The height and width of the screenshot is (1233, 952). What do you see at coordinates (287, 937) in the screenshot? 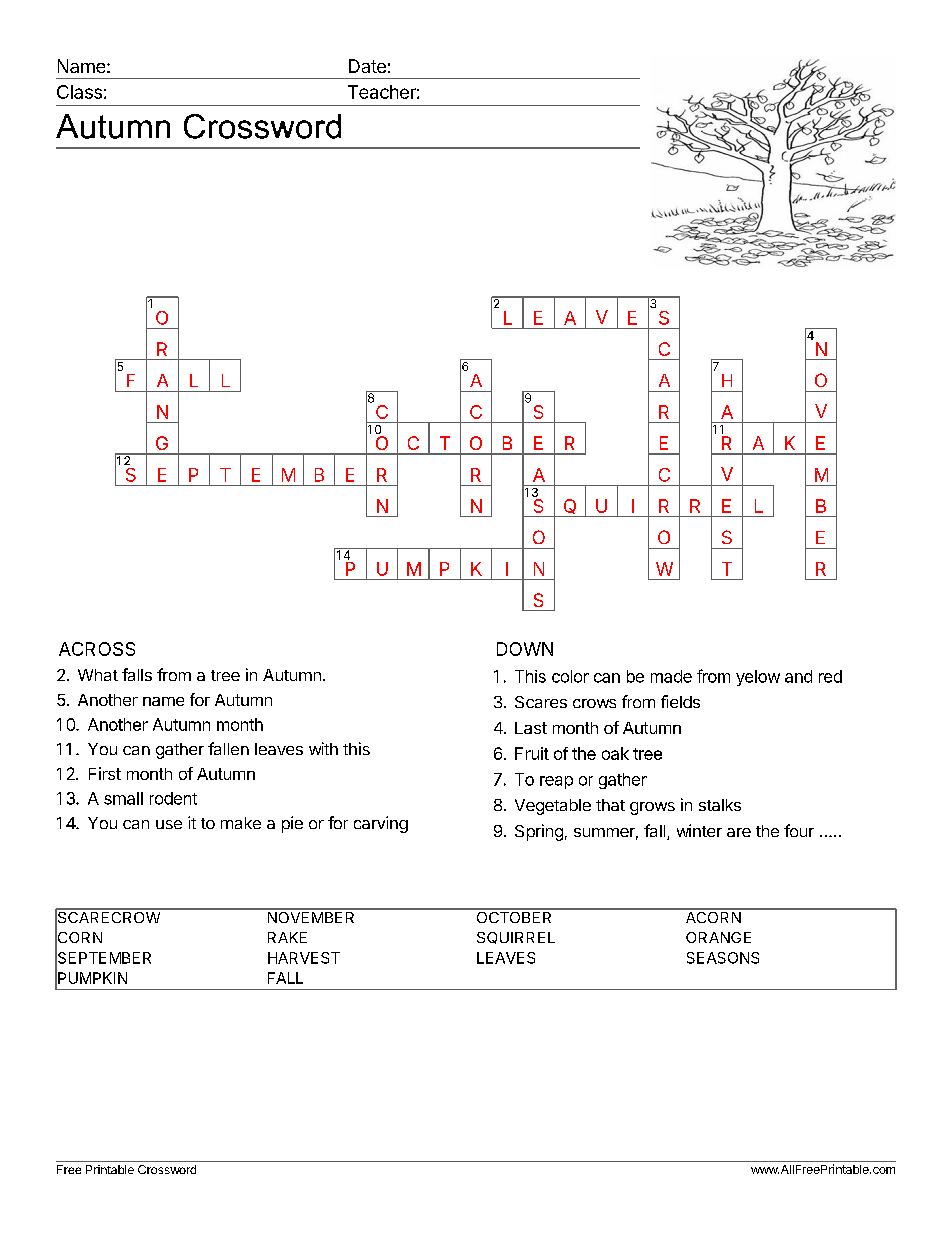
I see `RAKE` at bounding box center [287, 937].
